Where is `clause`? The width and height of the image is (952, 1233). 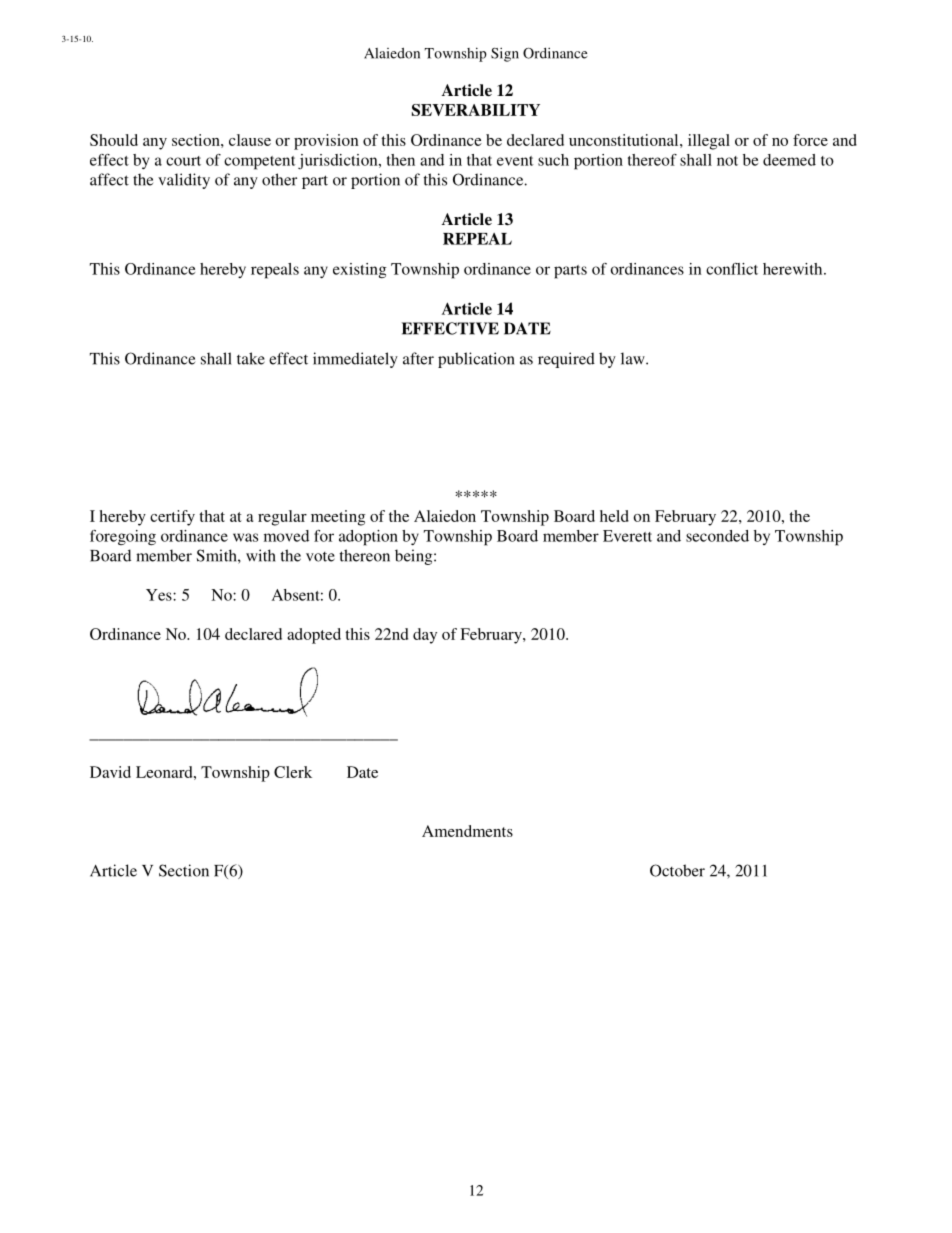 clause is located at coordinates (250, 140).
